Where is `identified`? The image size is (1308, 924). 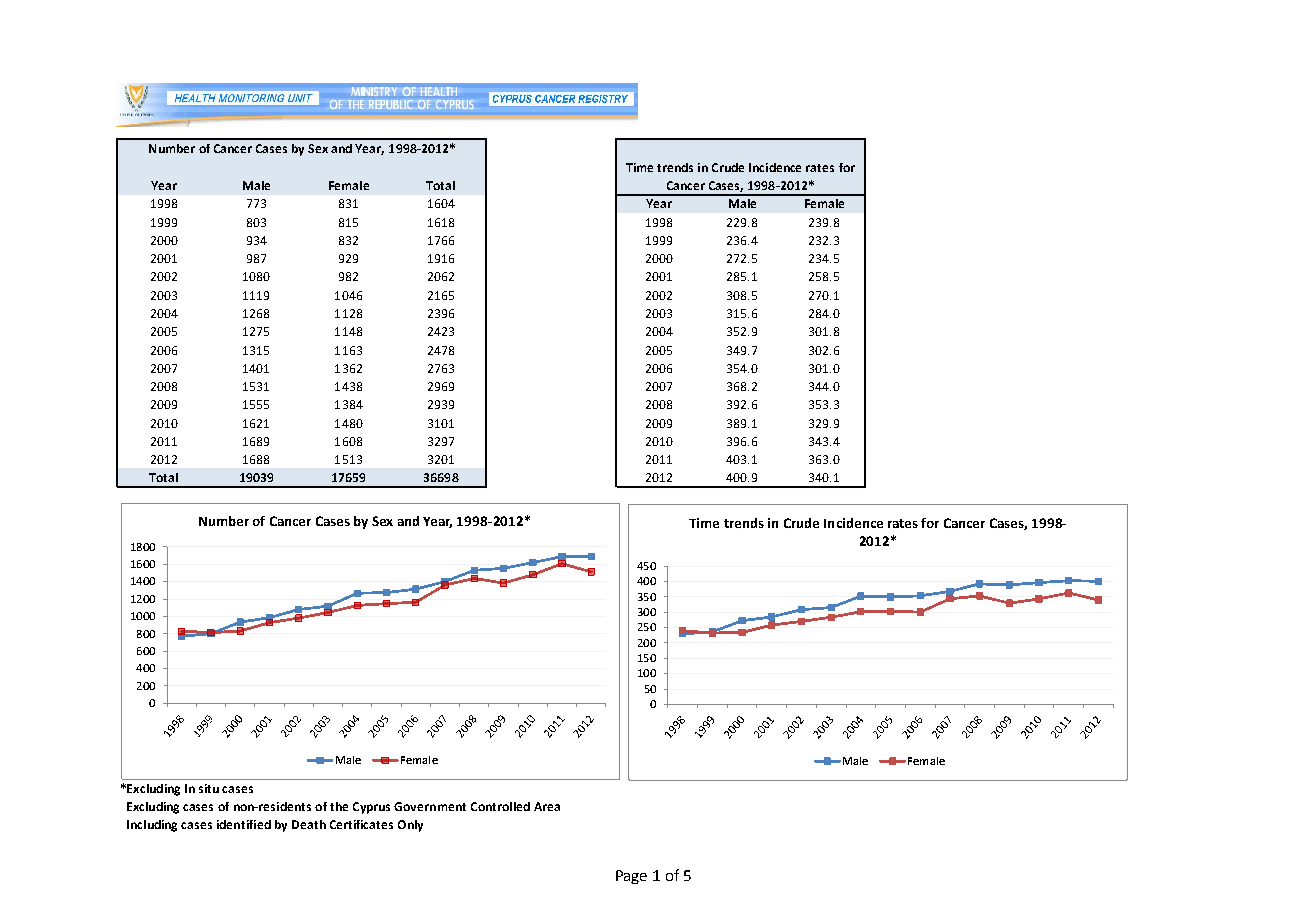 identified is located at coordinates (244, 824).
